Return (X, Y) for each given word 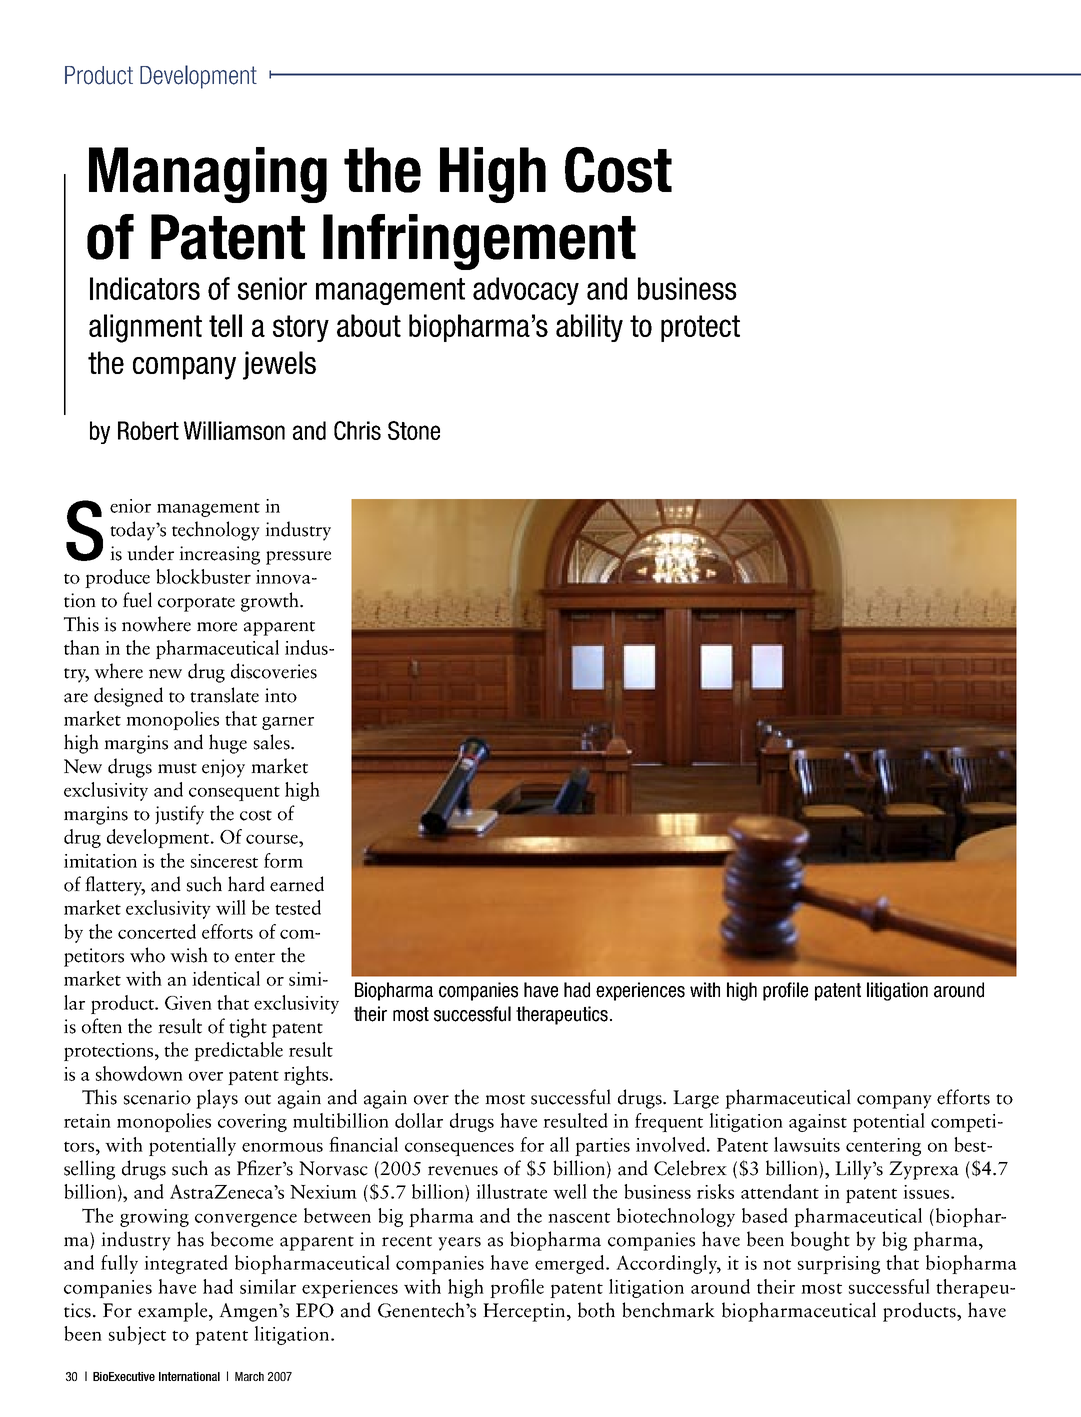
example (174, 1312)
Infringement (479, 242)
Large (696, 1099)
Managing (208, 175)
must (177, 768)
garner (288, 723)
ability (589, 328)
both (596, 1310)
